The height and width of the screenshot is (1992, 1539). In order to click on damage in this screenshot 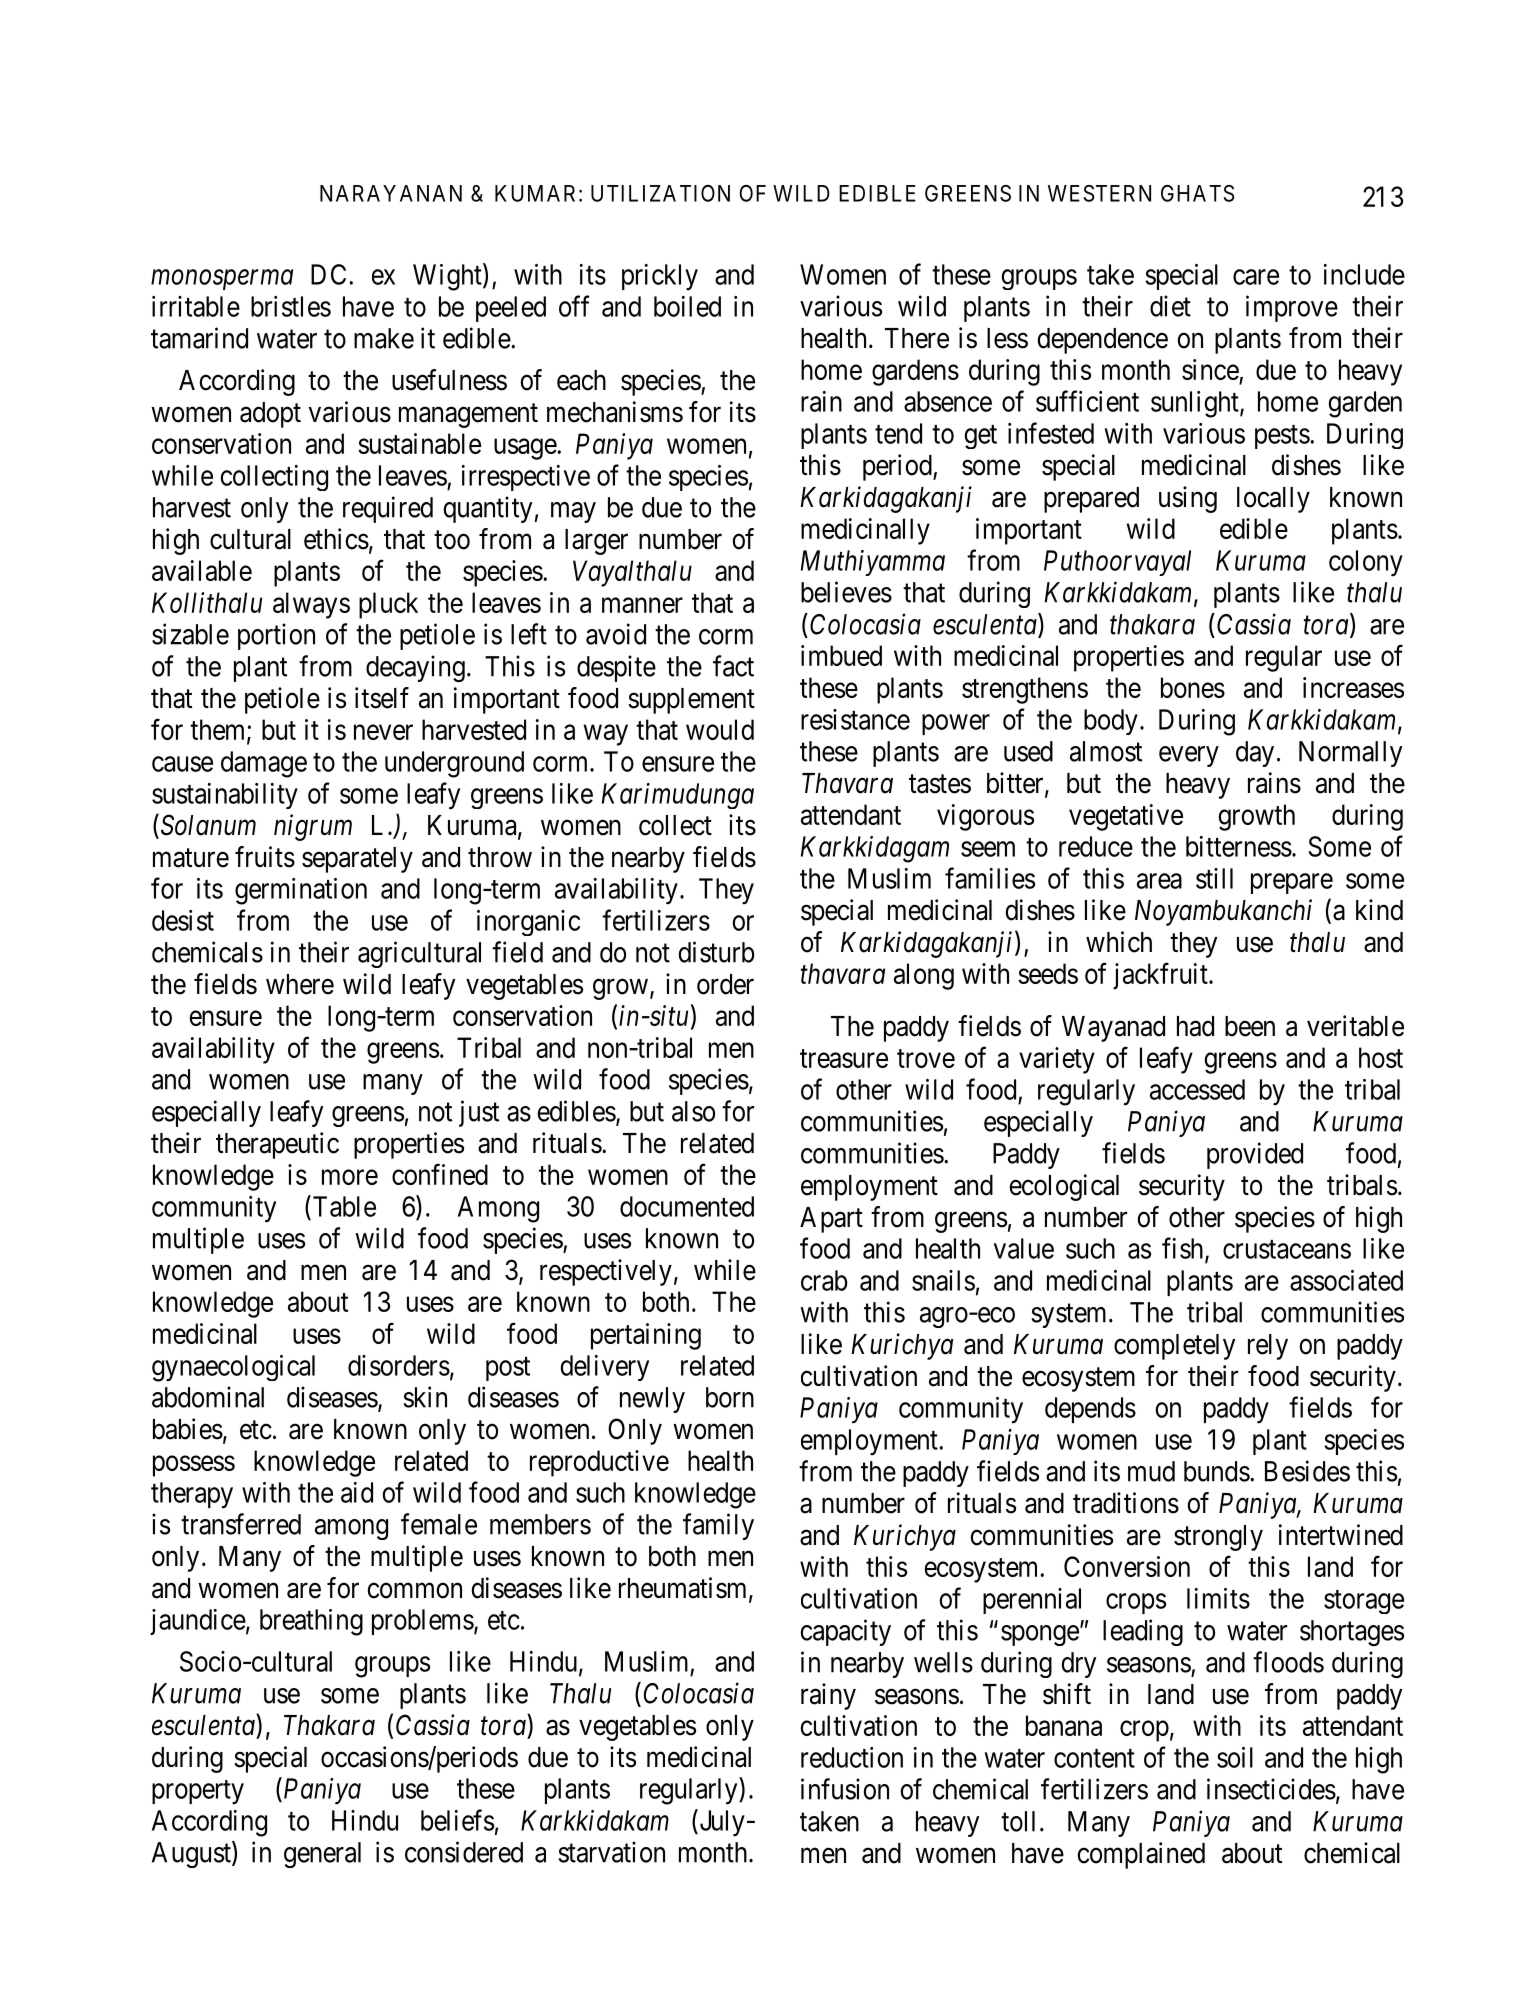, I will do `click(264, 764)`.
